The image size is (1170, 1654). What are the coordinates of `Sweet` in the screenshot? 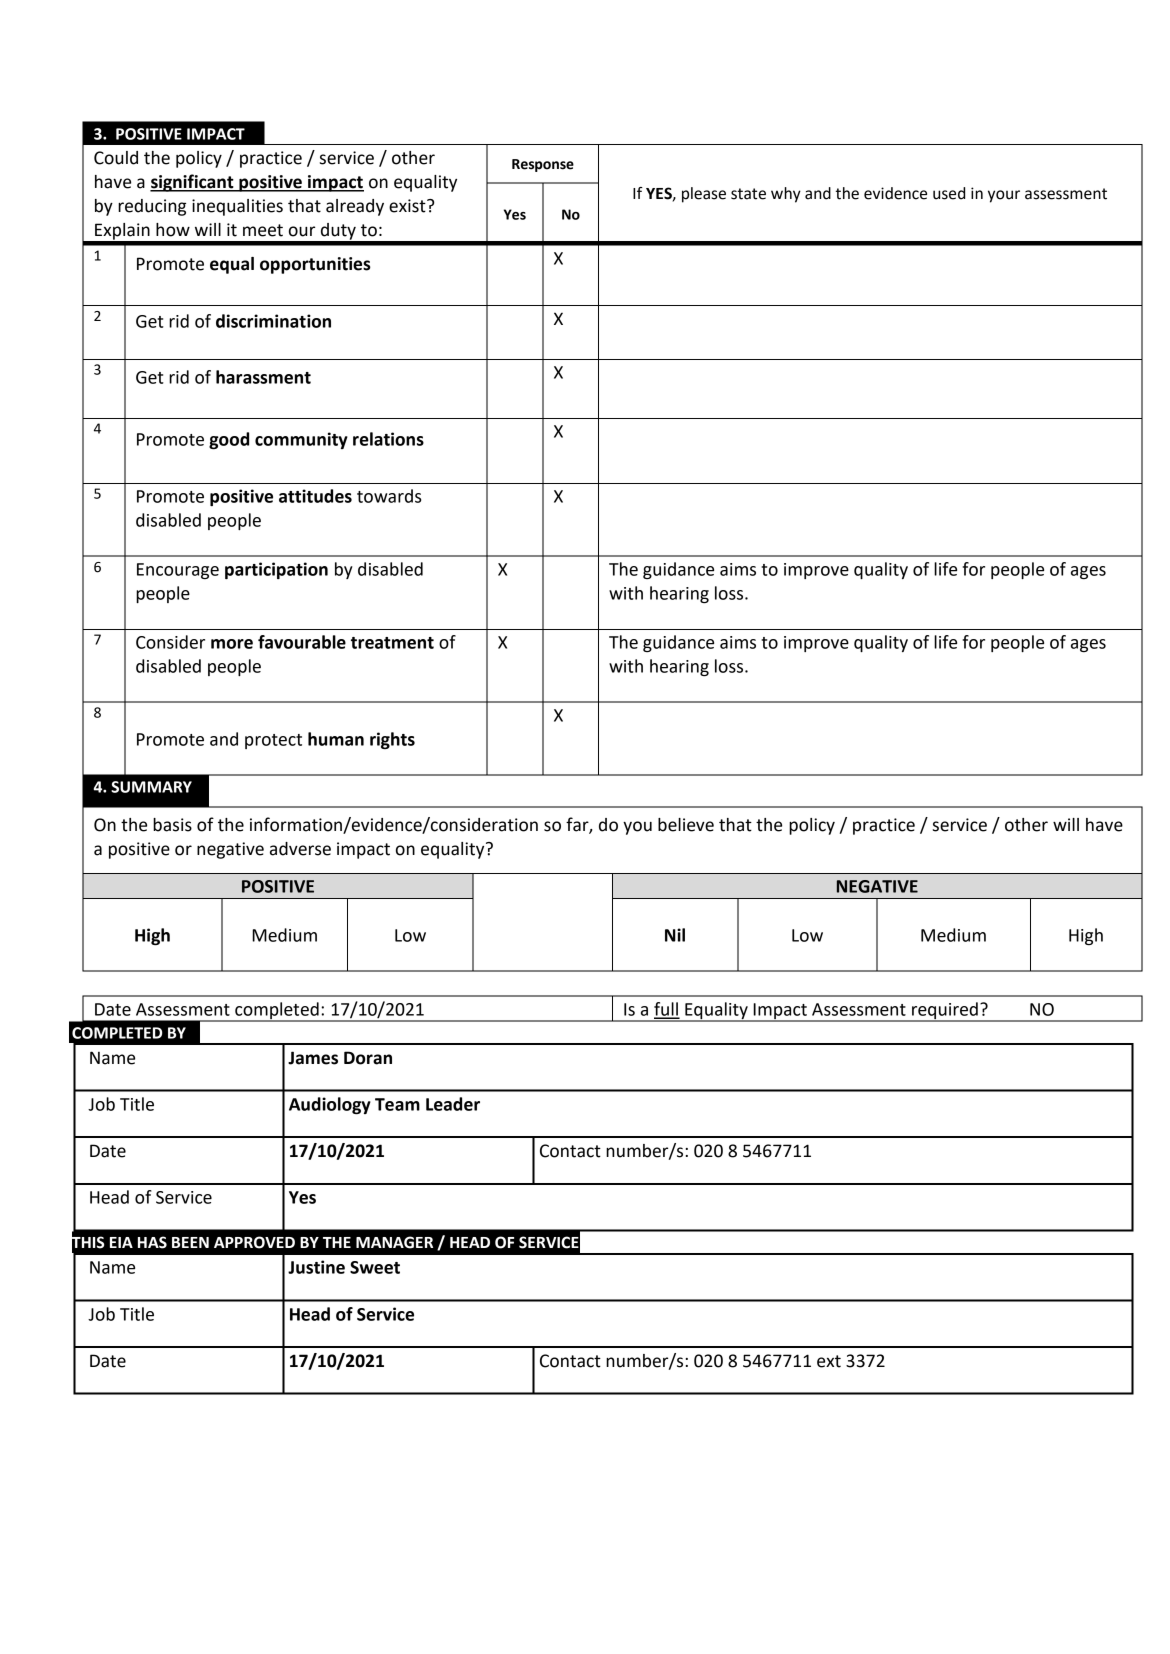 It's located at (375, 1267).
